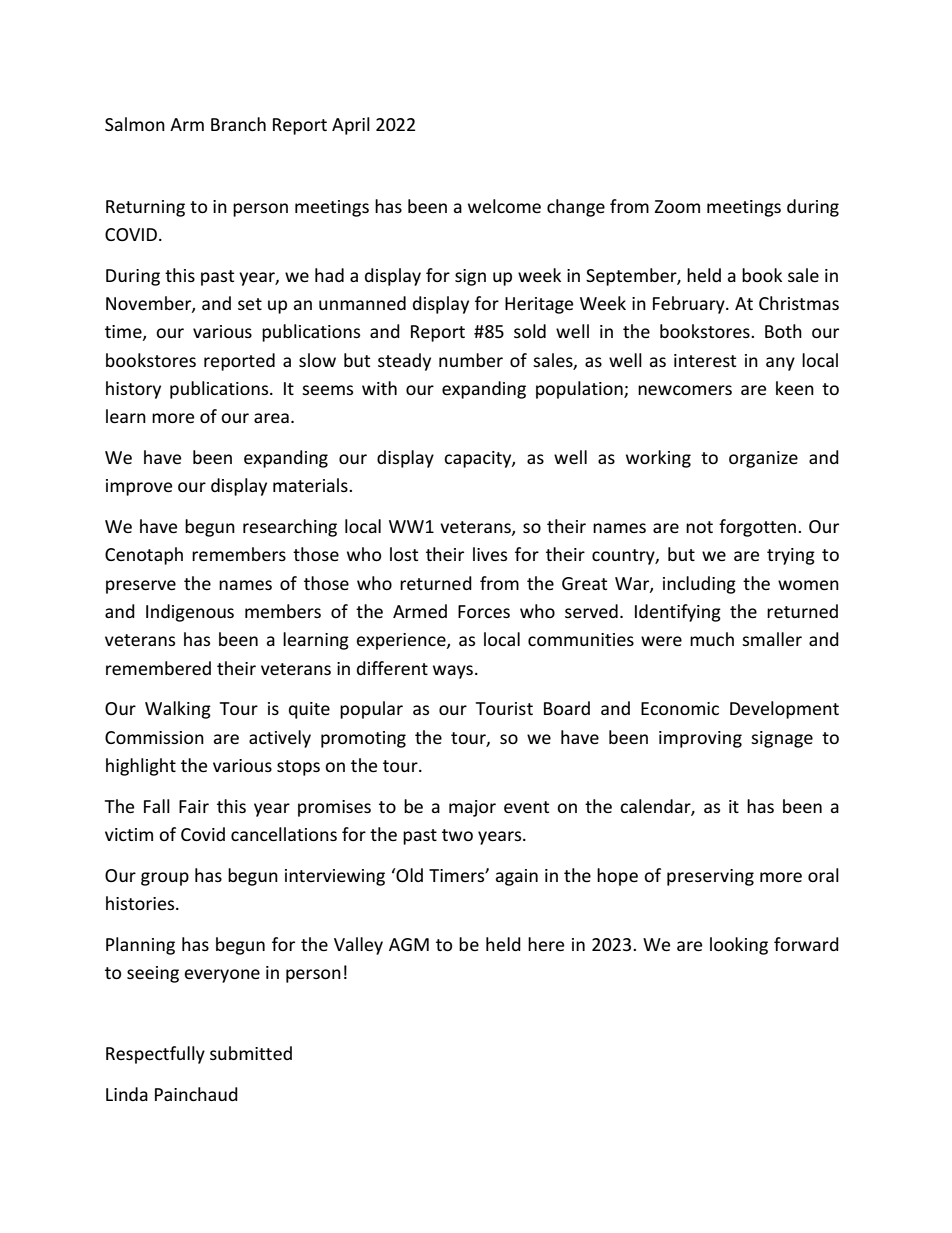 The height and width of the screenshot is (1233, 952). Describe the element at coordinates (238, 124) in the screenshot. I see `Branch` at that location.
